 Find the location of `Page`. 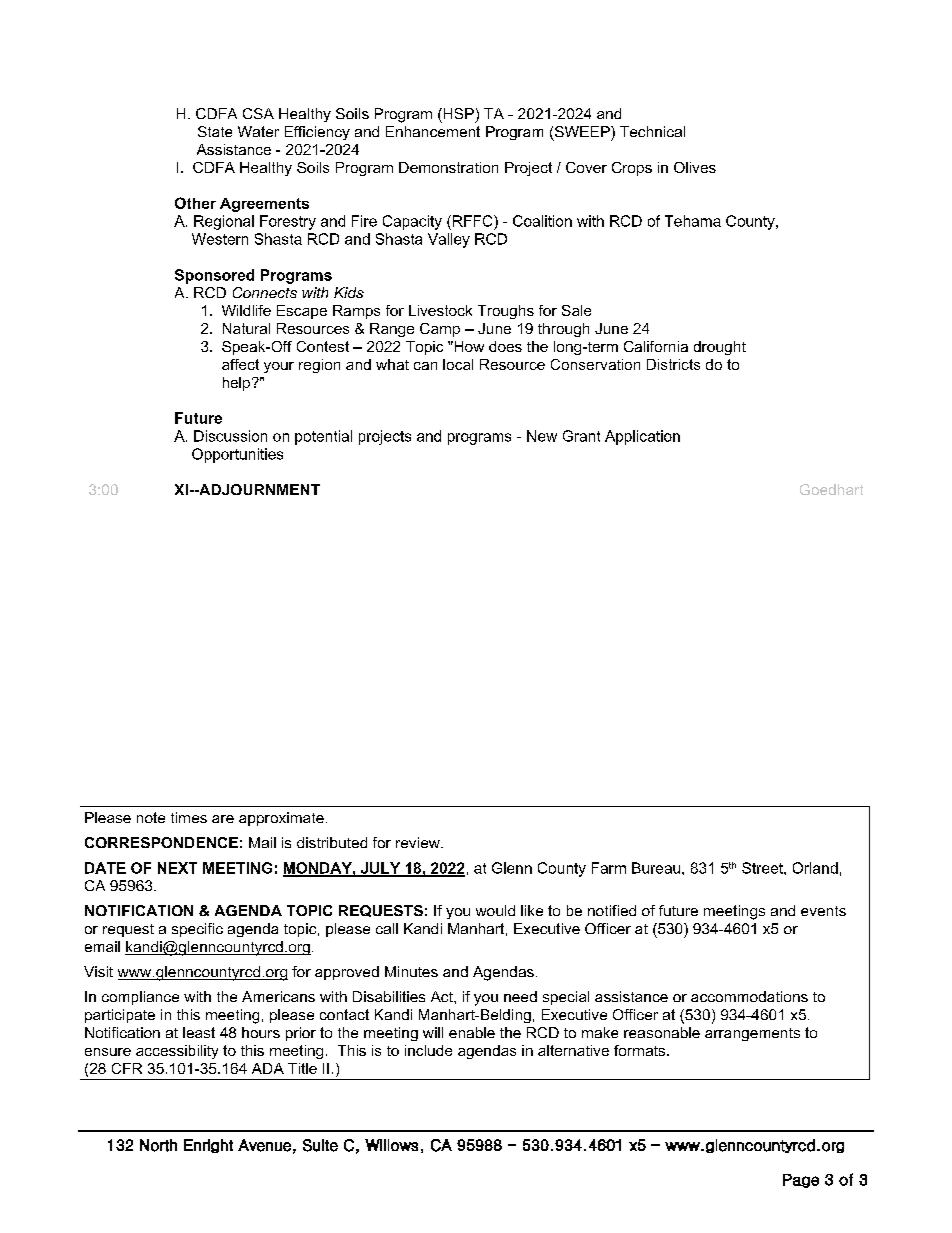

Page is located at coordinates (801, 1181).
